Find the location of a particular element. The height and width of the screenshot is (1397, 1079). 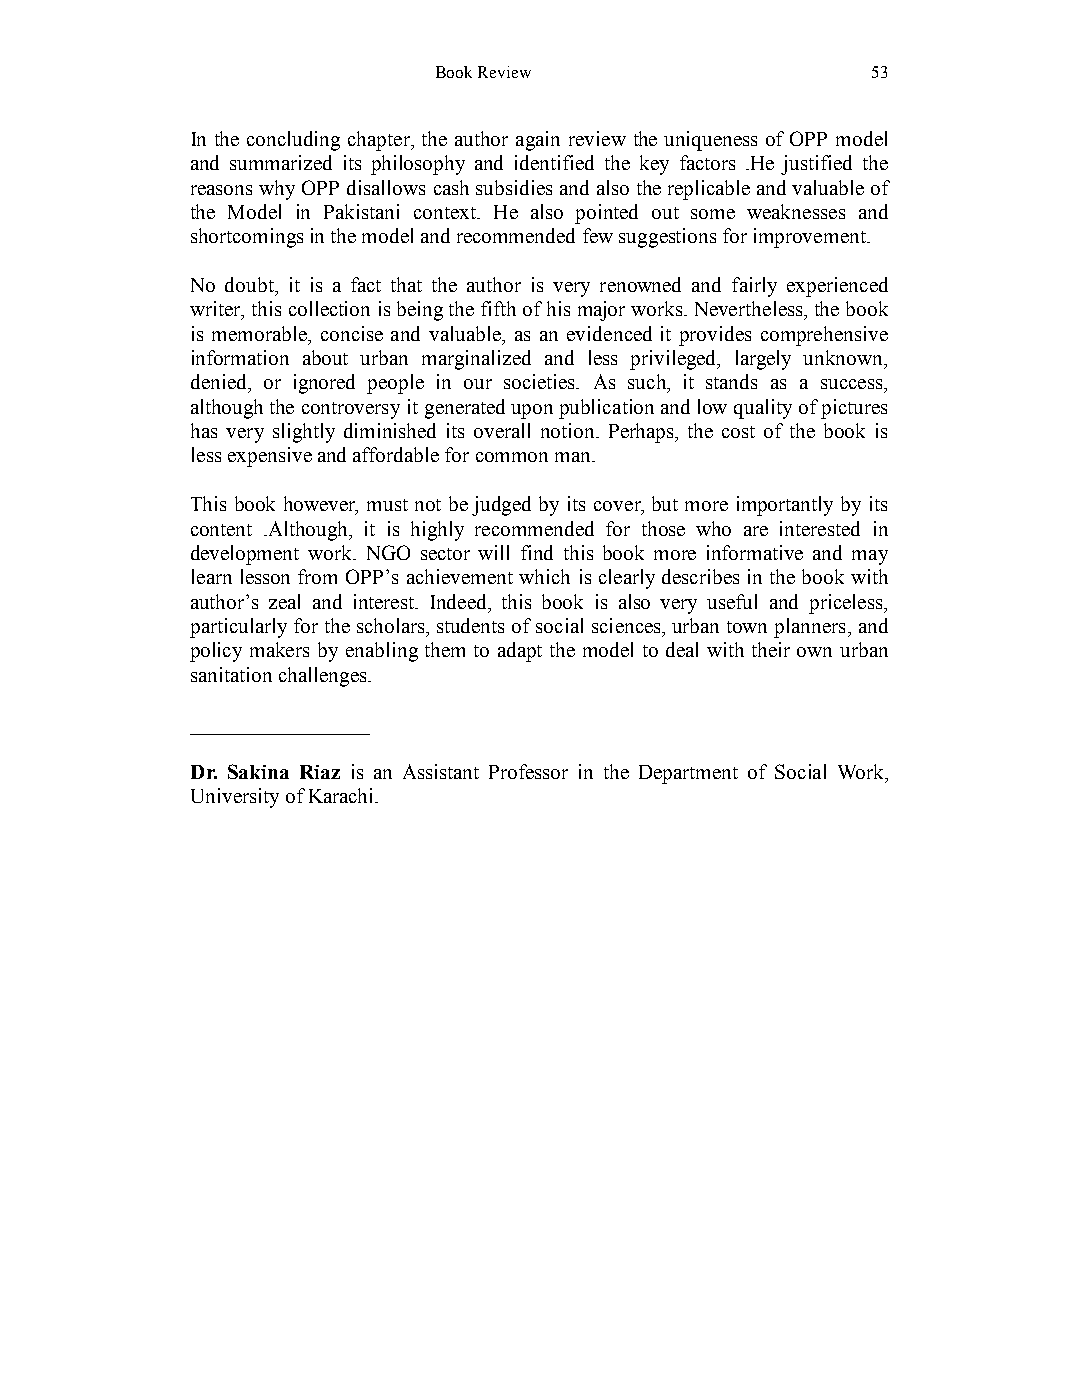

summarized is located at coordinates (281, 162).
